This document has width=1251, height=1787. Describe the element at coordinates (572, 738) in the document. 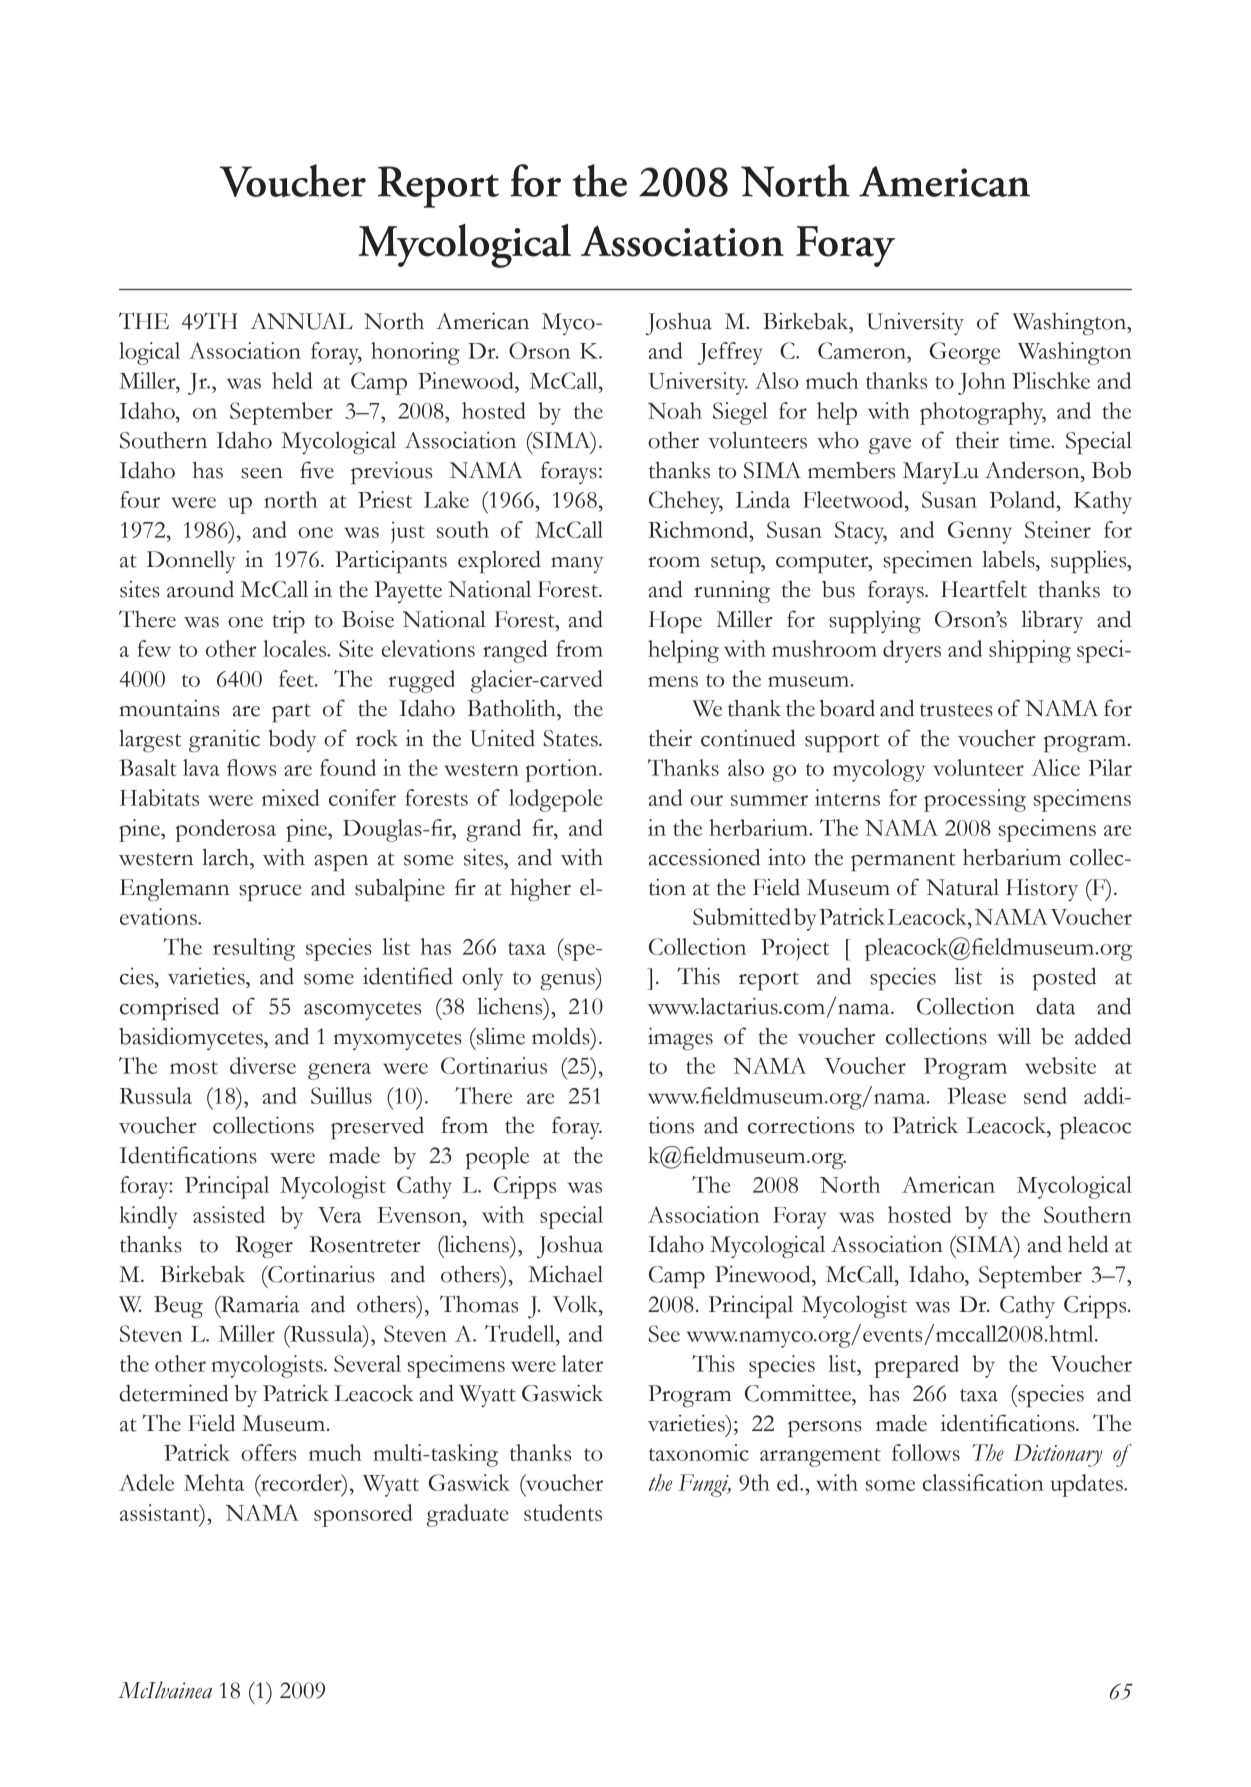

I see `States` at that location.
